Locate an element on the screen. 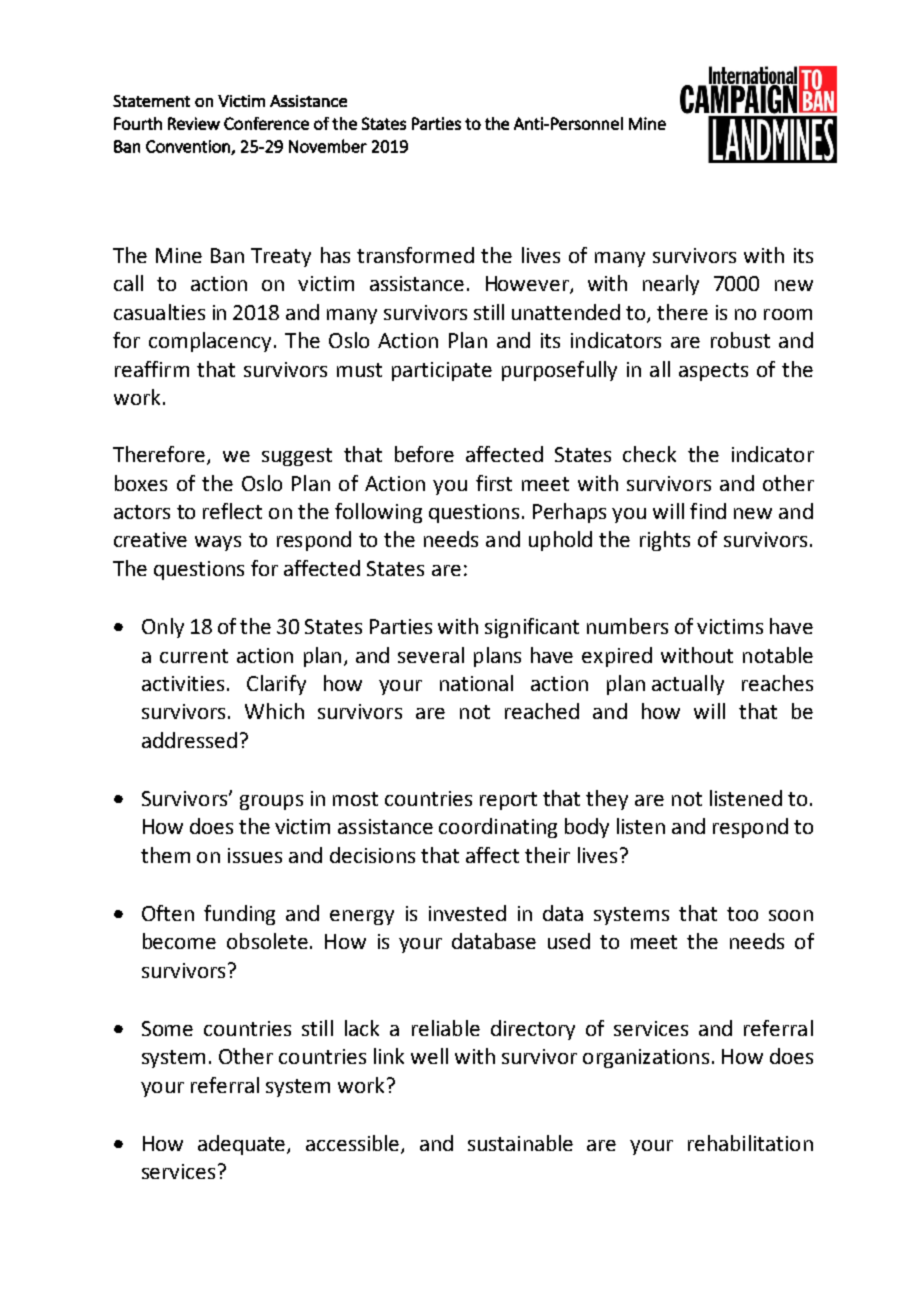 The image size is (924, 1308). check is located at coordinates (649, 454).
